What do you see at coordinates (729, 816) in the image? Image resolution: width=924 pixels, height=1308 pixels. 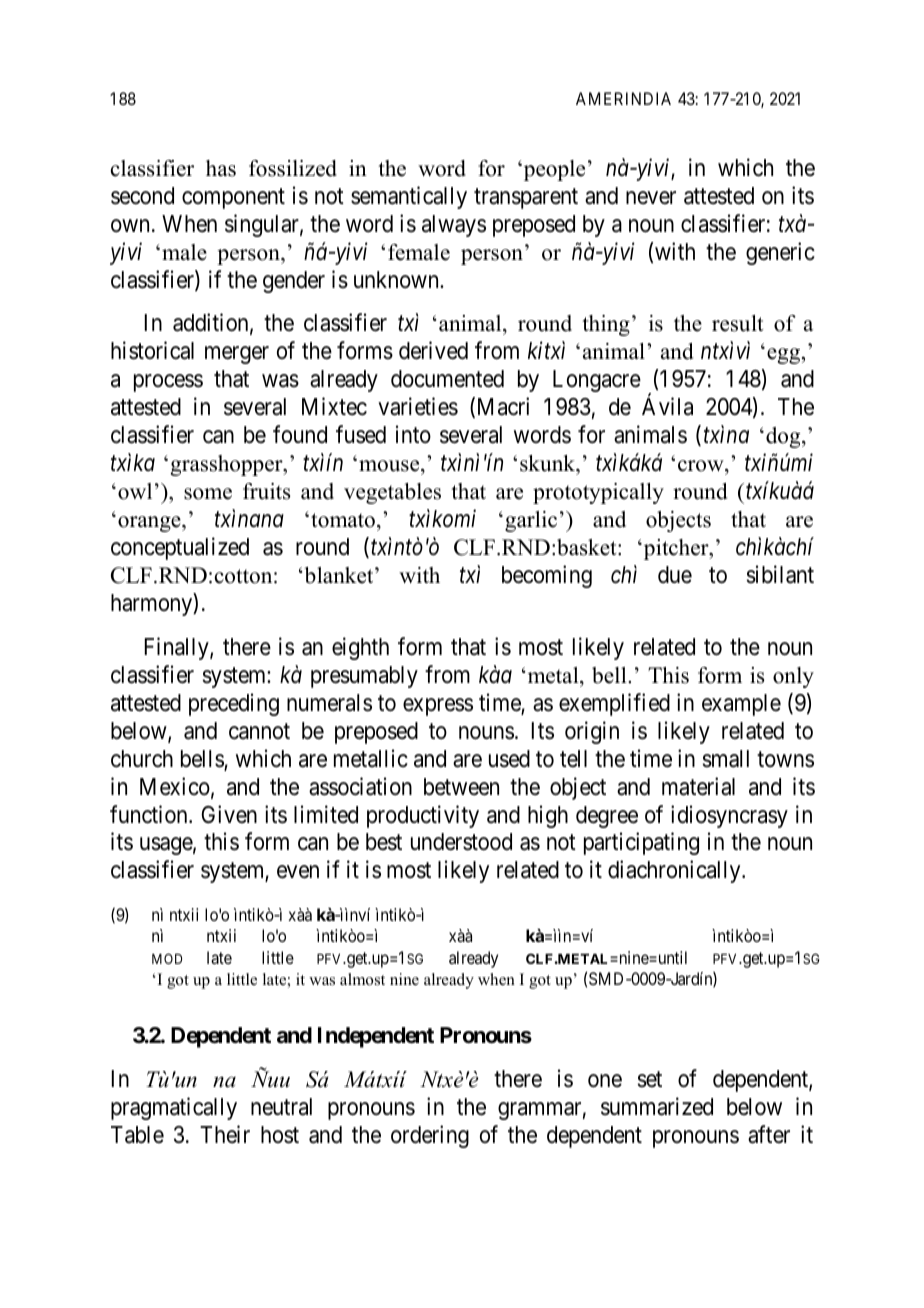 I see `idiosyncrasy` at bounding box center [729, 816].
